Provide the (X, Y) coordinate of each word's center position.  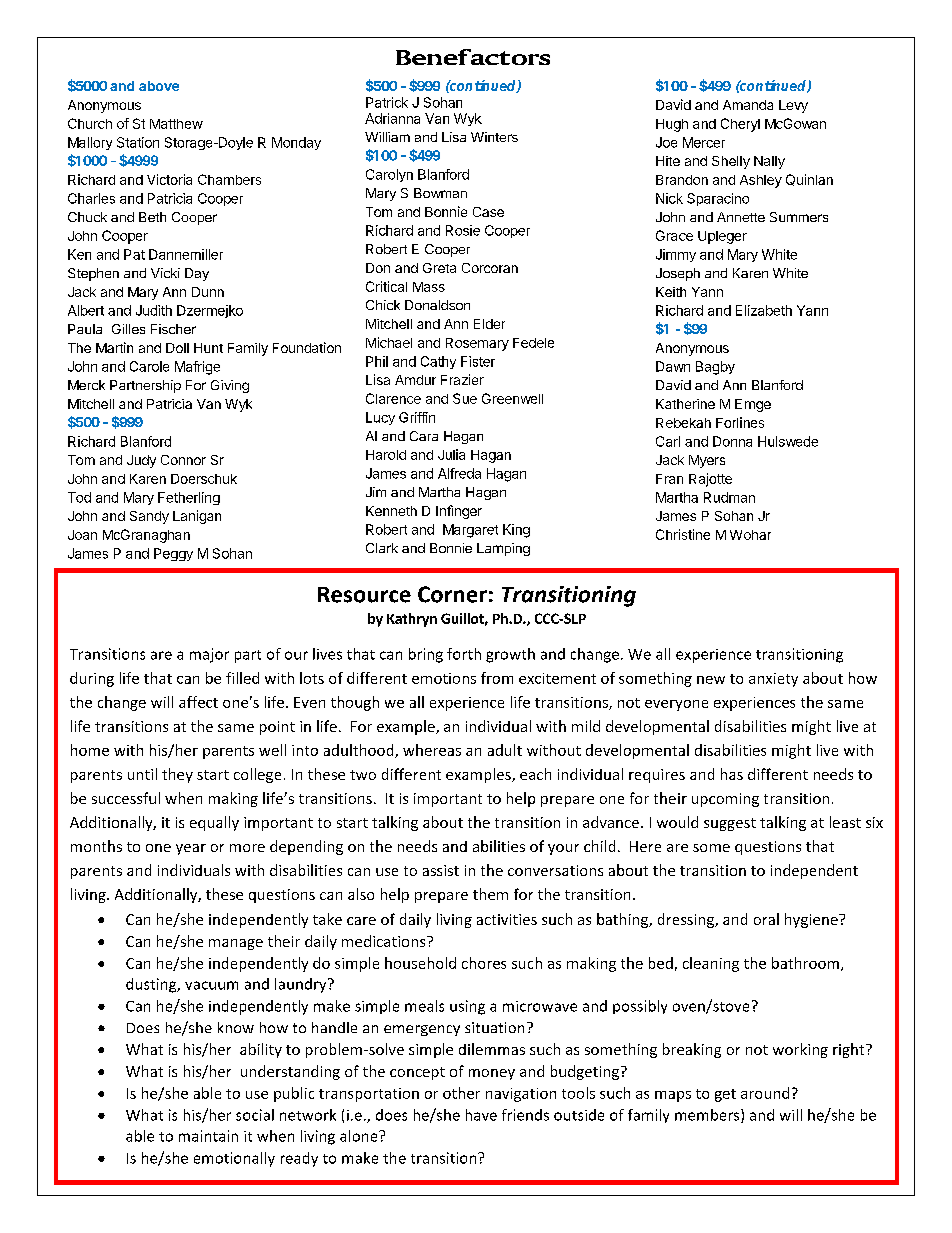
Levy (793, 106)
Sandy (149, 517)
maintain (208, 1136)
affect (198, 702)
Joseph (678, 274)
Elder (489, 324)
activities (507, 919)
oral (766, 919)
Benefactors (473, 57)
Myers (707, 461)
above (159, 86)
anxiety (773, 680)
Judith (154, 310)
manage (236, 944)
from (497, 678)
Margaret (470, 531)
